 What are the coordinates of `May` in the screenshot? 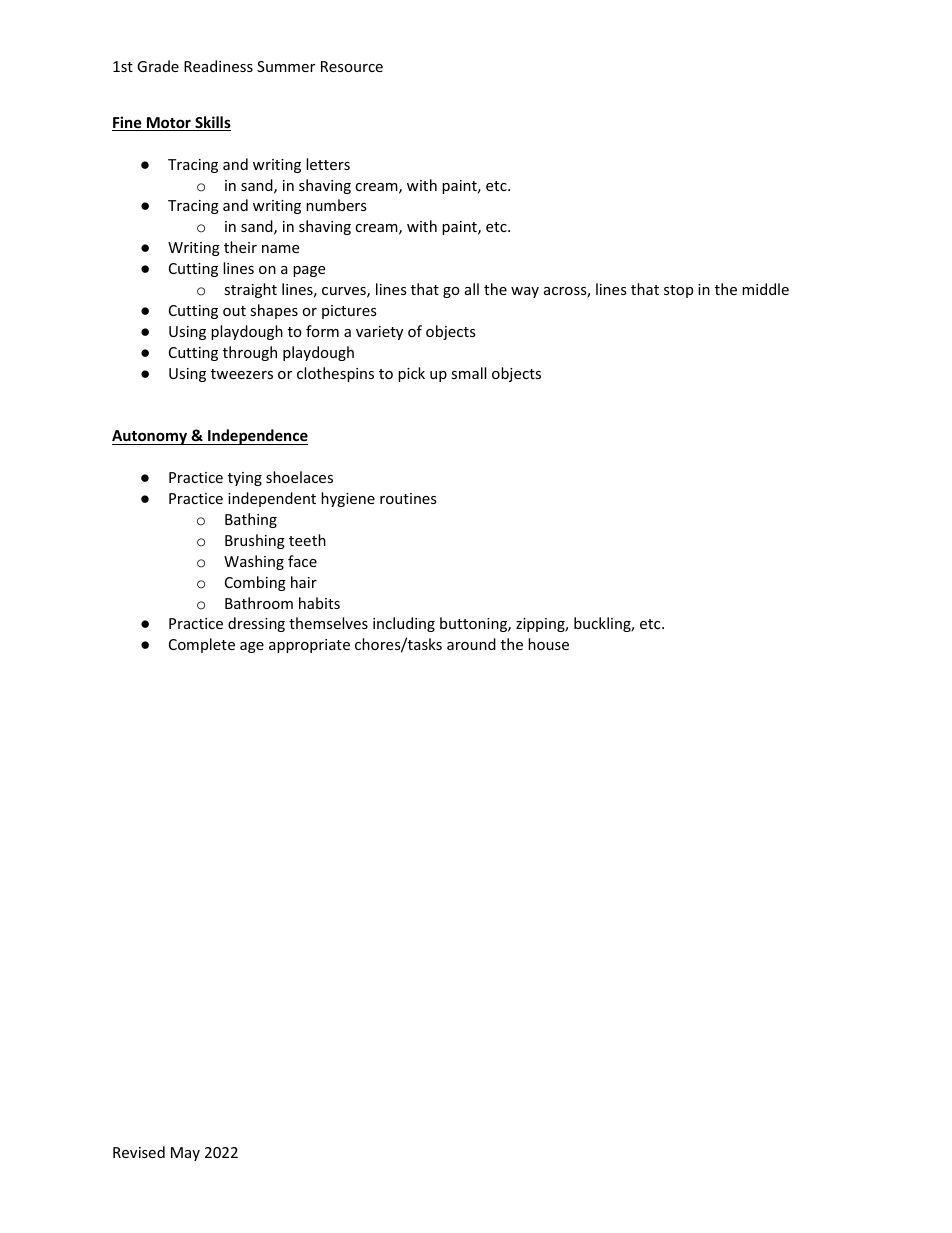 It's located at (185, 1154).
